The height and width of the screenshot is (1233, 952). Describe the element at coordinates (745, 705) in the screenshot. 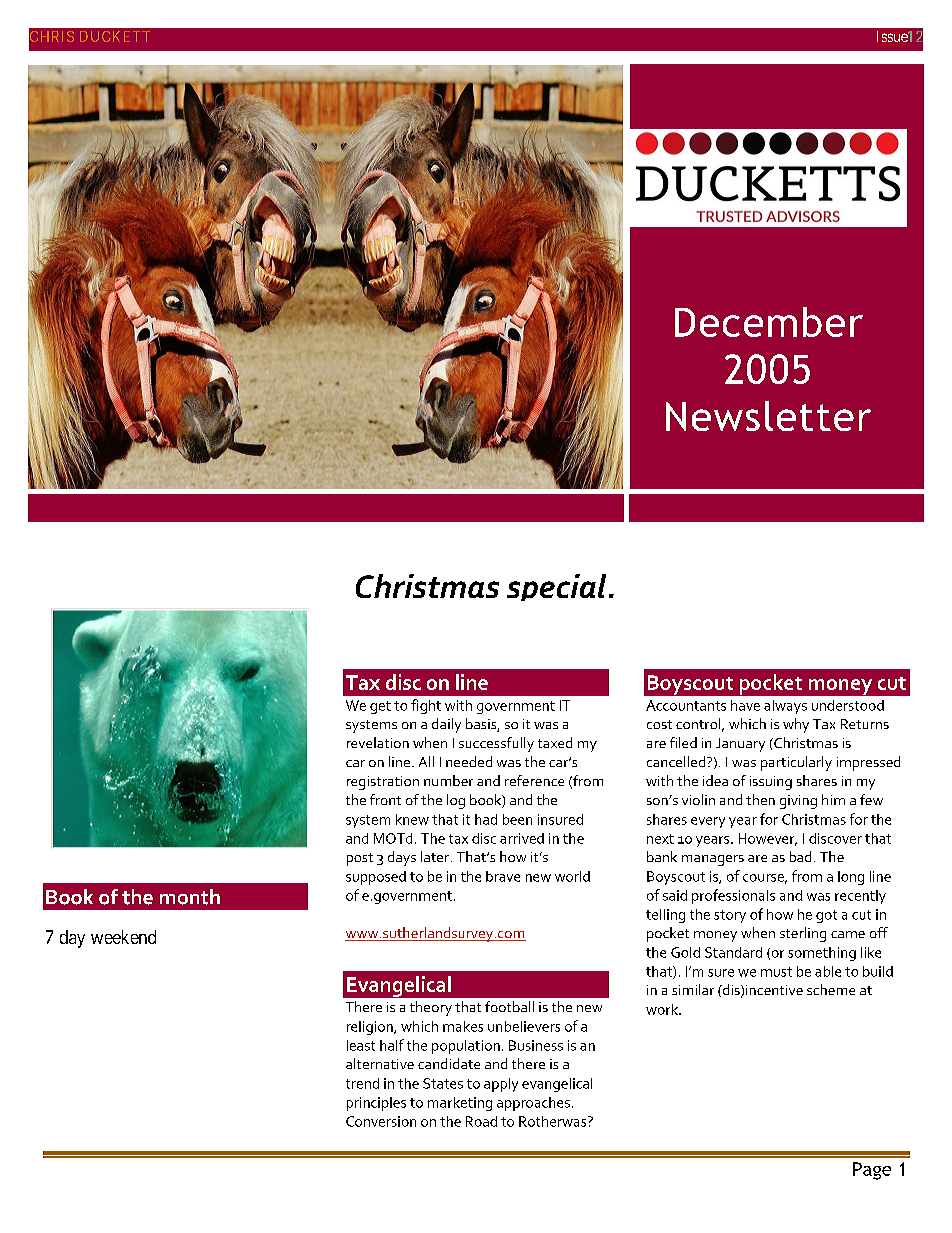

I see `have` at that location.
